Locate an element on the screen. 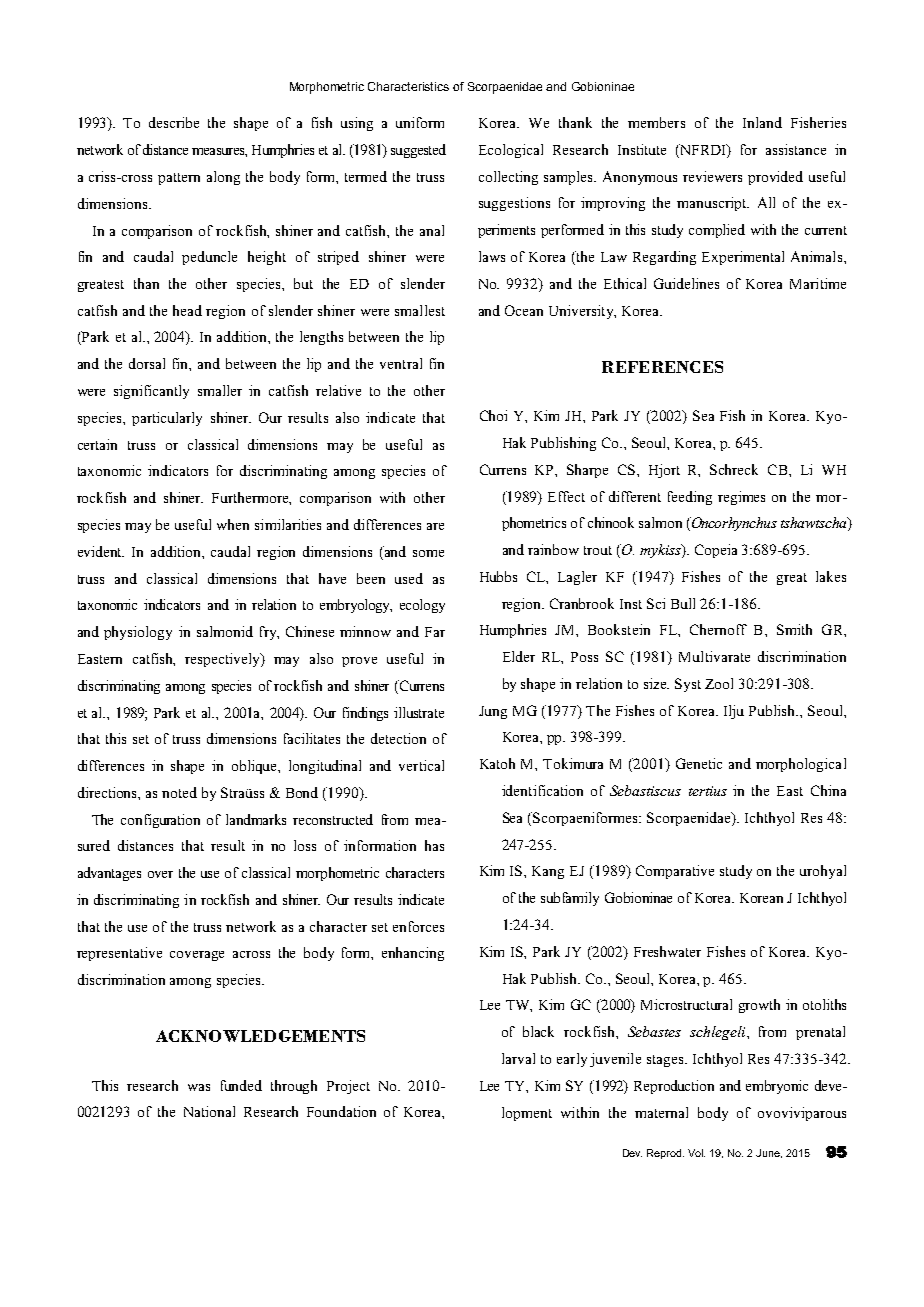 The image size is (924, 1307). advantages is located at coordinates (109, 874).
